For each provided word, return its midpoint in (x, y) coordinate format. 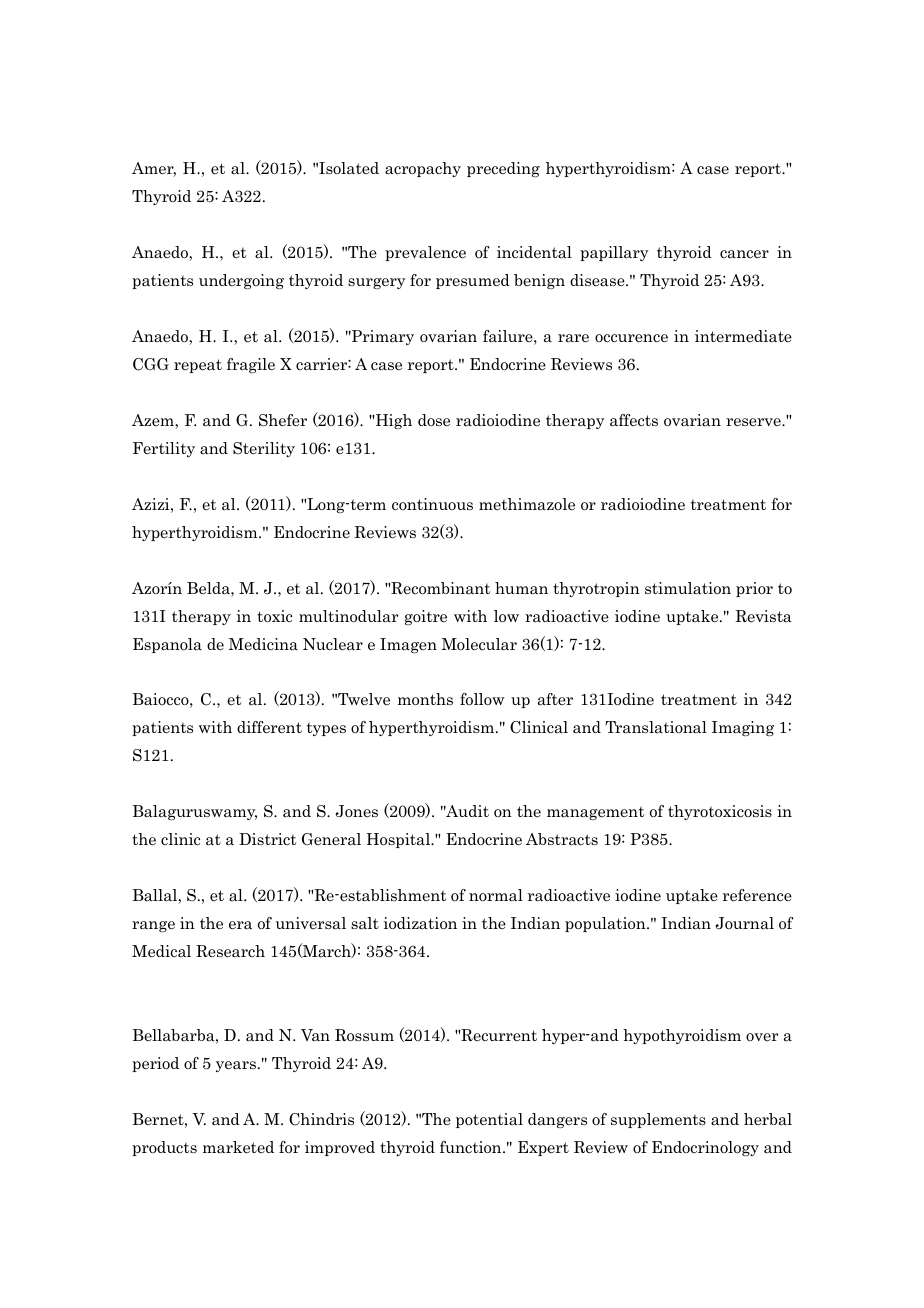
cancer (744, 254)
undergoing (241, 281)
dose (434, 420)
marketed (238, 1147)
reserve (754, 422)
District (267, 839)
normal (496, 895)
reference (757, 895)
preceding (503, 169)
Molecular (479, 644)
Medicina (263, 644)
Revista (763, 616)
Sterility (264, 449)
